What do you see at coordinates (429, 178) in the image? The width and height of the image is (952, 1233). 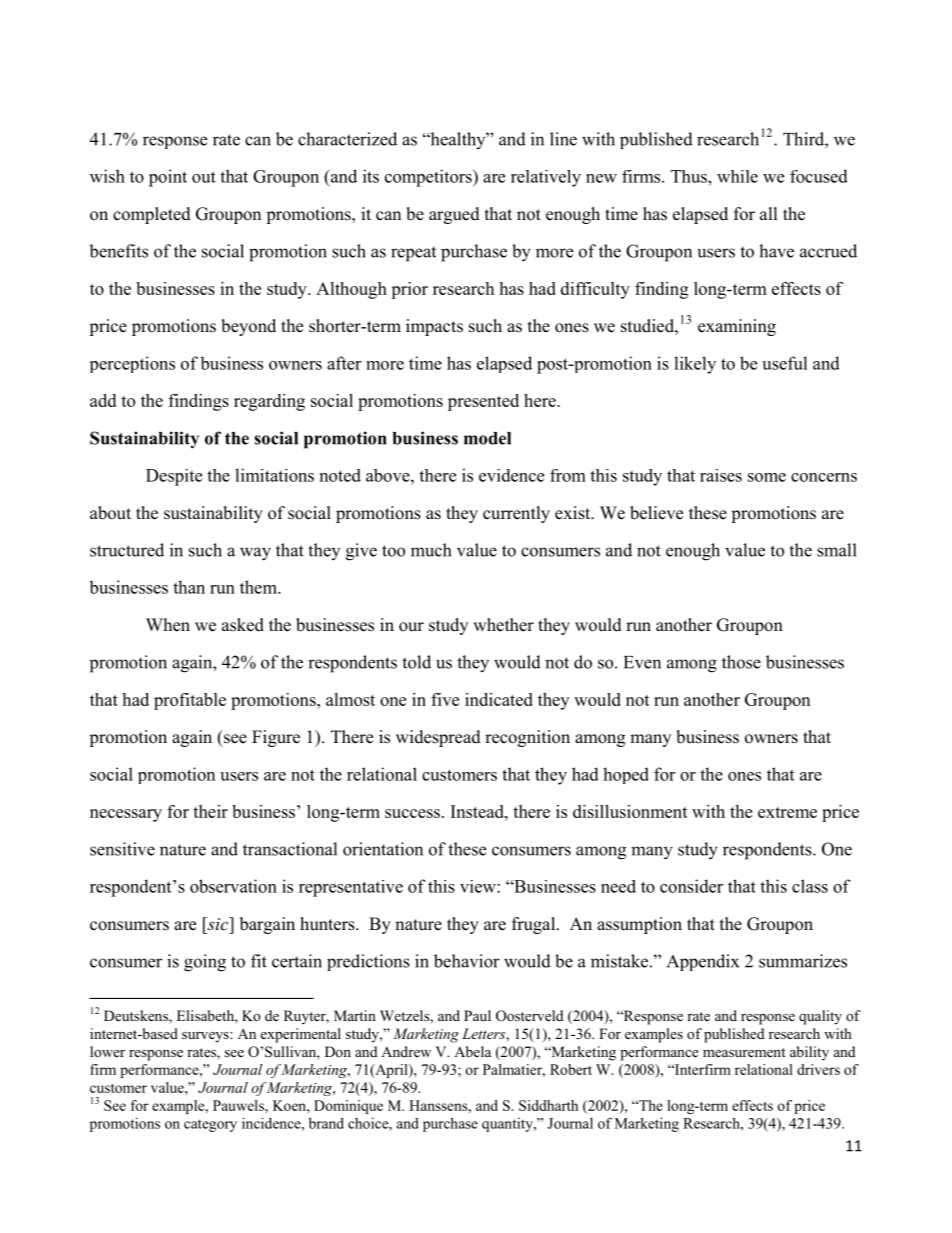 I see `competitors` at bounding box center [429, 178].
